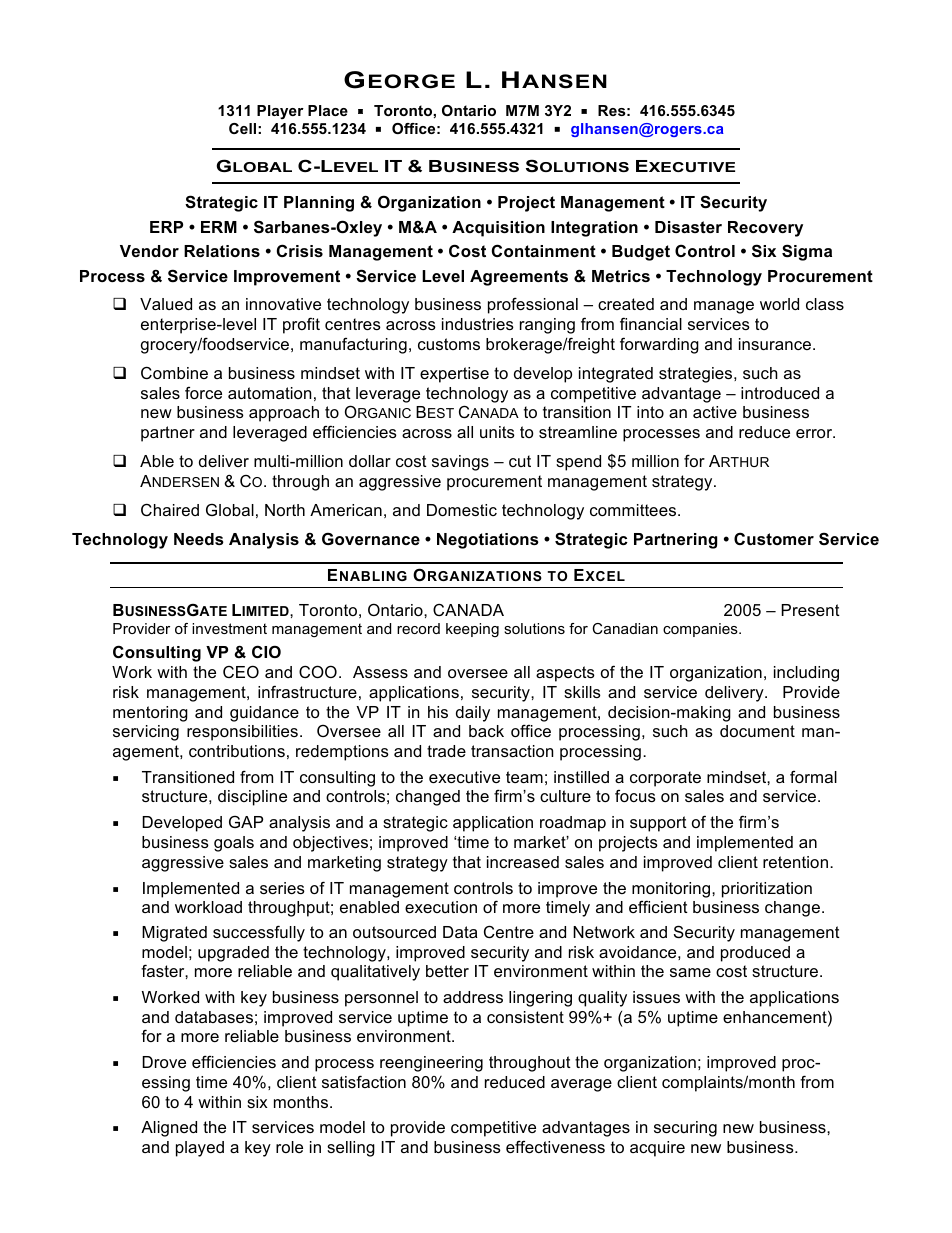 The width and height of the screenshot is (952, 1233). What do you see at coordinates (200, 1149) in the screenshot?
I see `played` at bounding box center [200, 1149].
